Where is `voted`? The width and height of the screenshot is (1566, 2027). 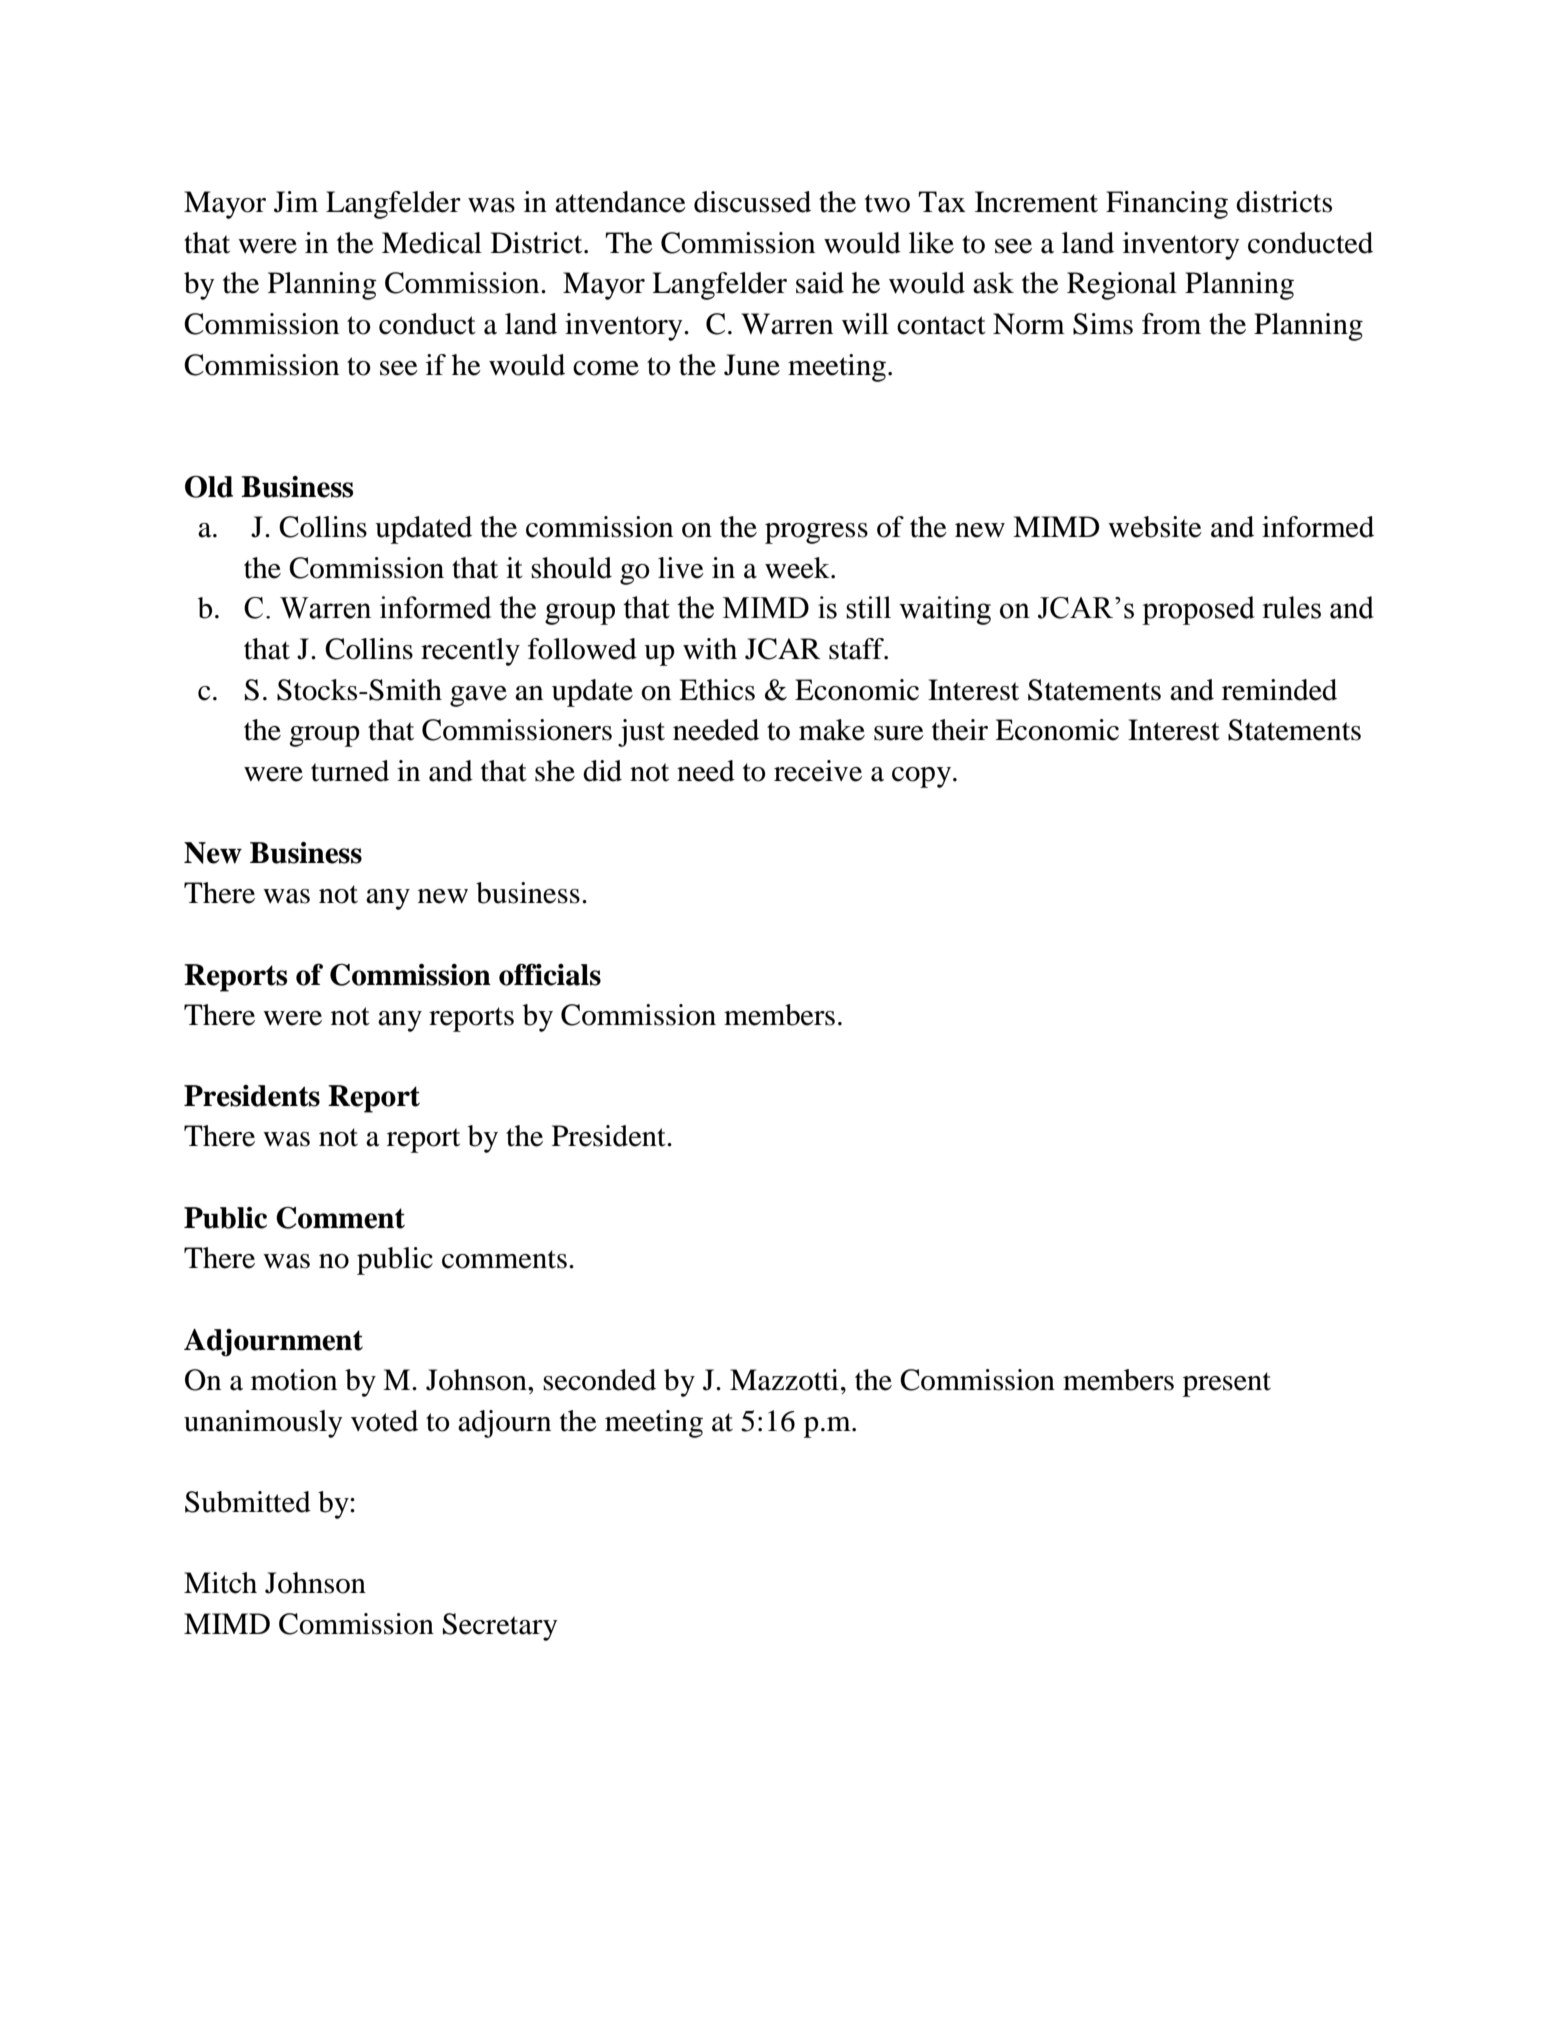
voted is located at coordinates (384, 1421).
